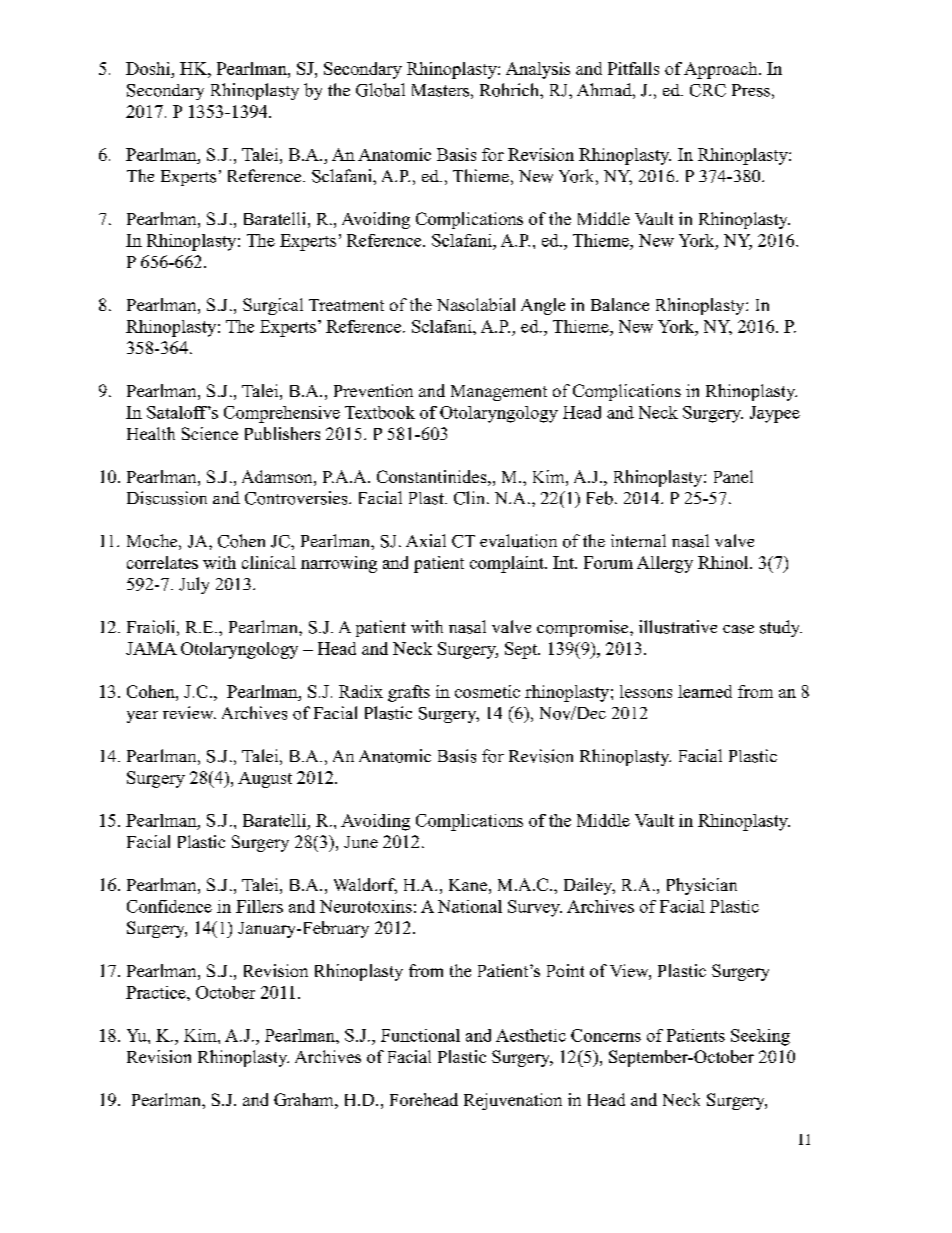 The width and height of the page is (952, 1233). I want to click on August, so click(265, 780).
